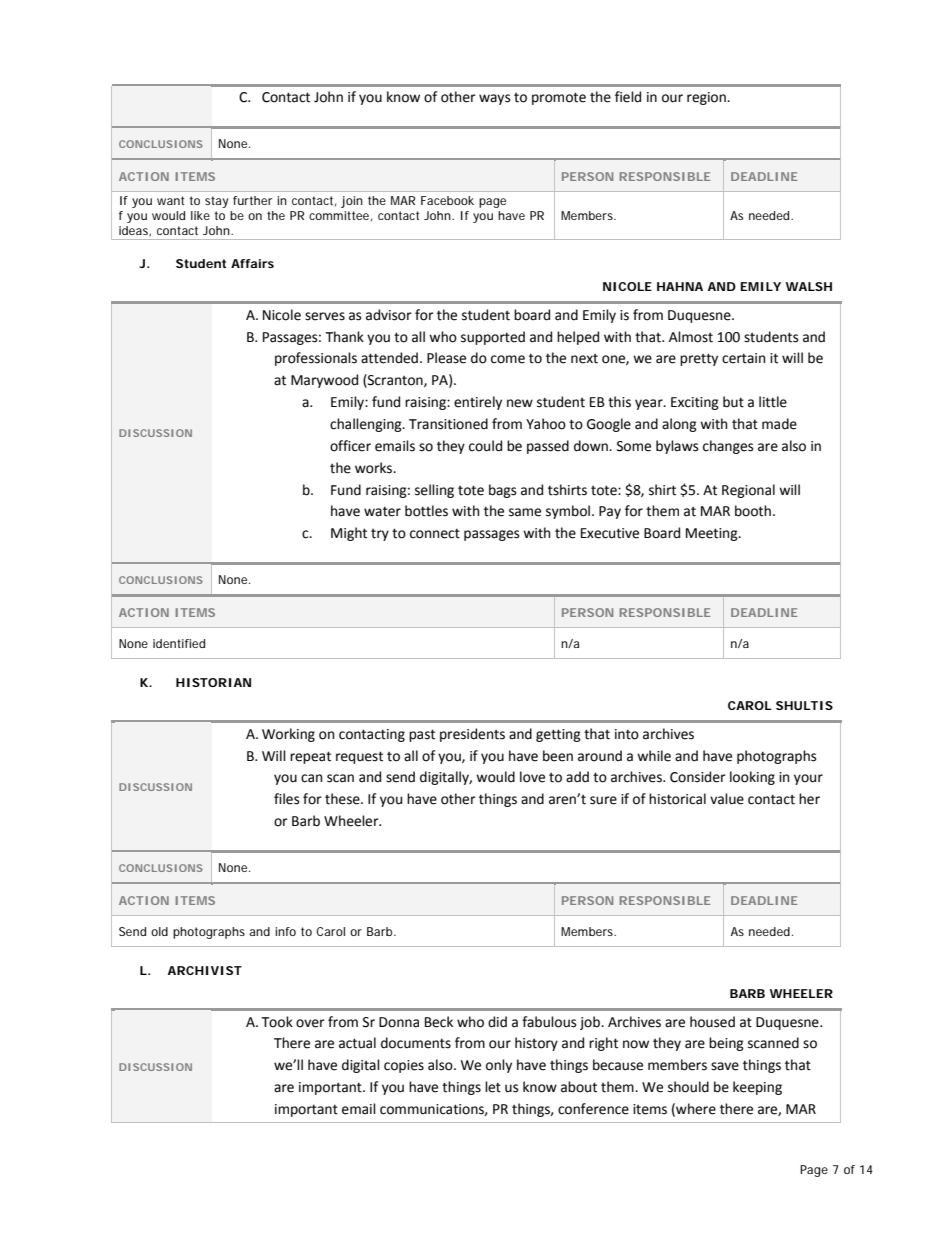  Describe the element at coordinates (350, 446) in the screenshot. I see `officer` at that location.
